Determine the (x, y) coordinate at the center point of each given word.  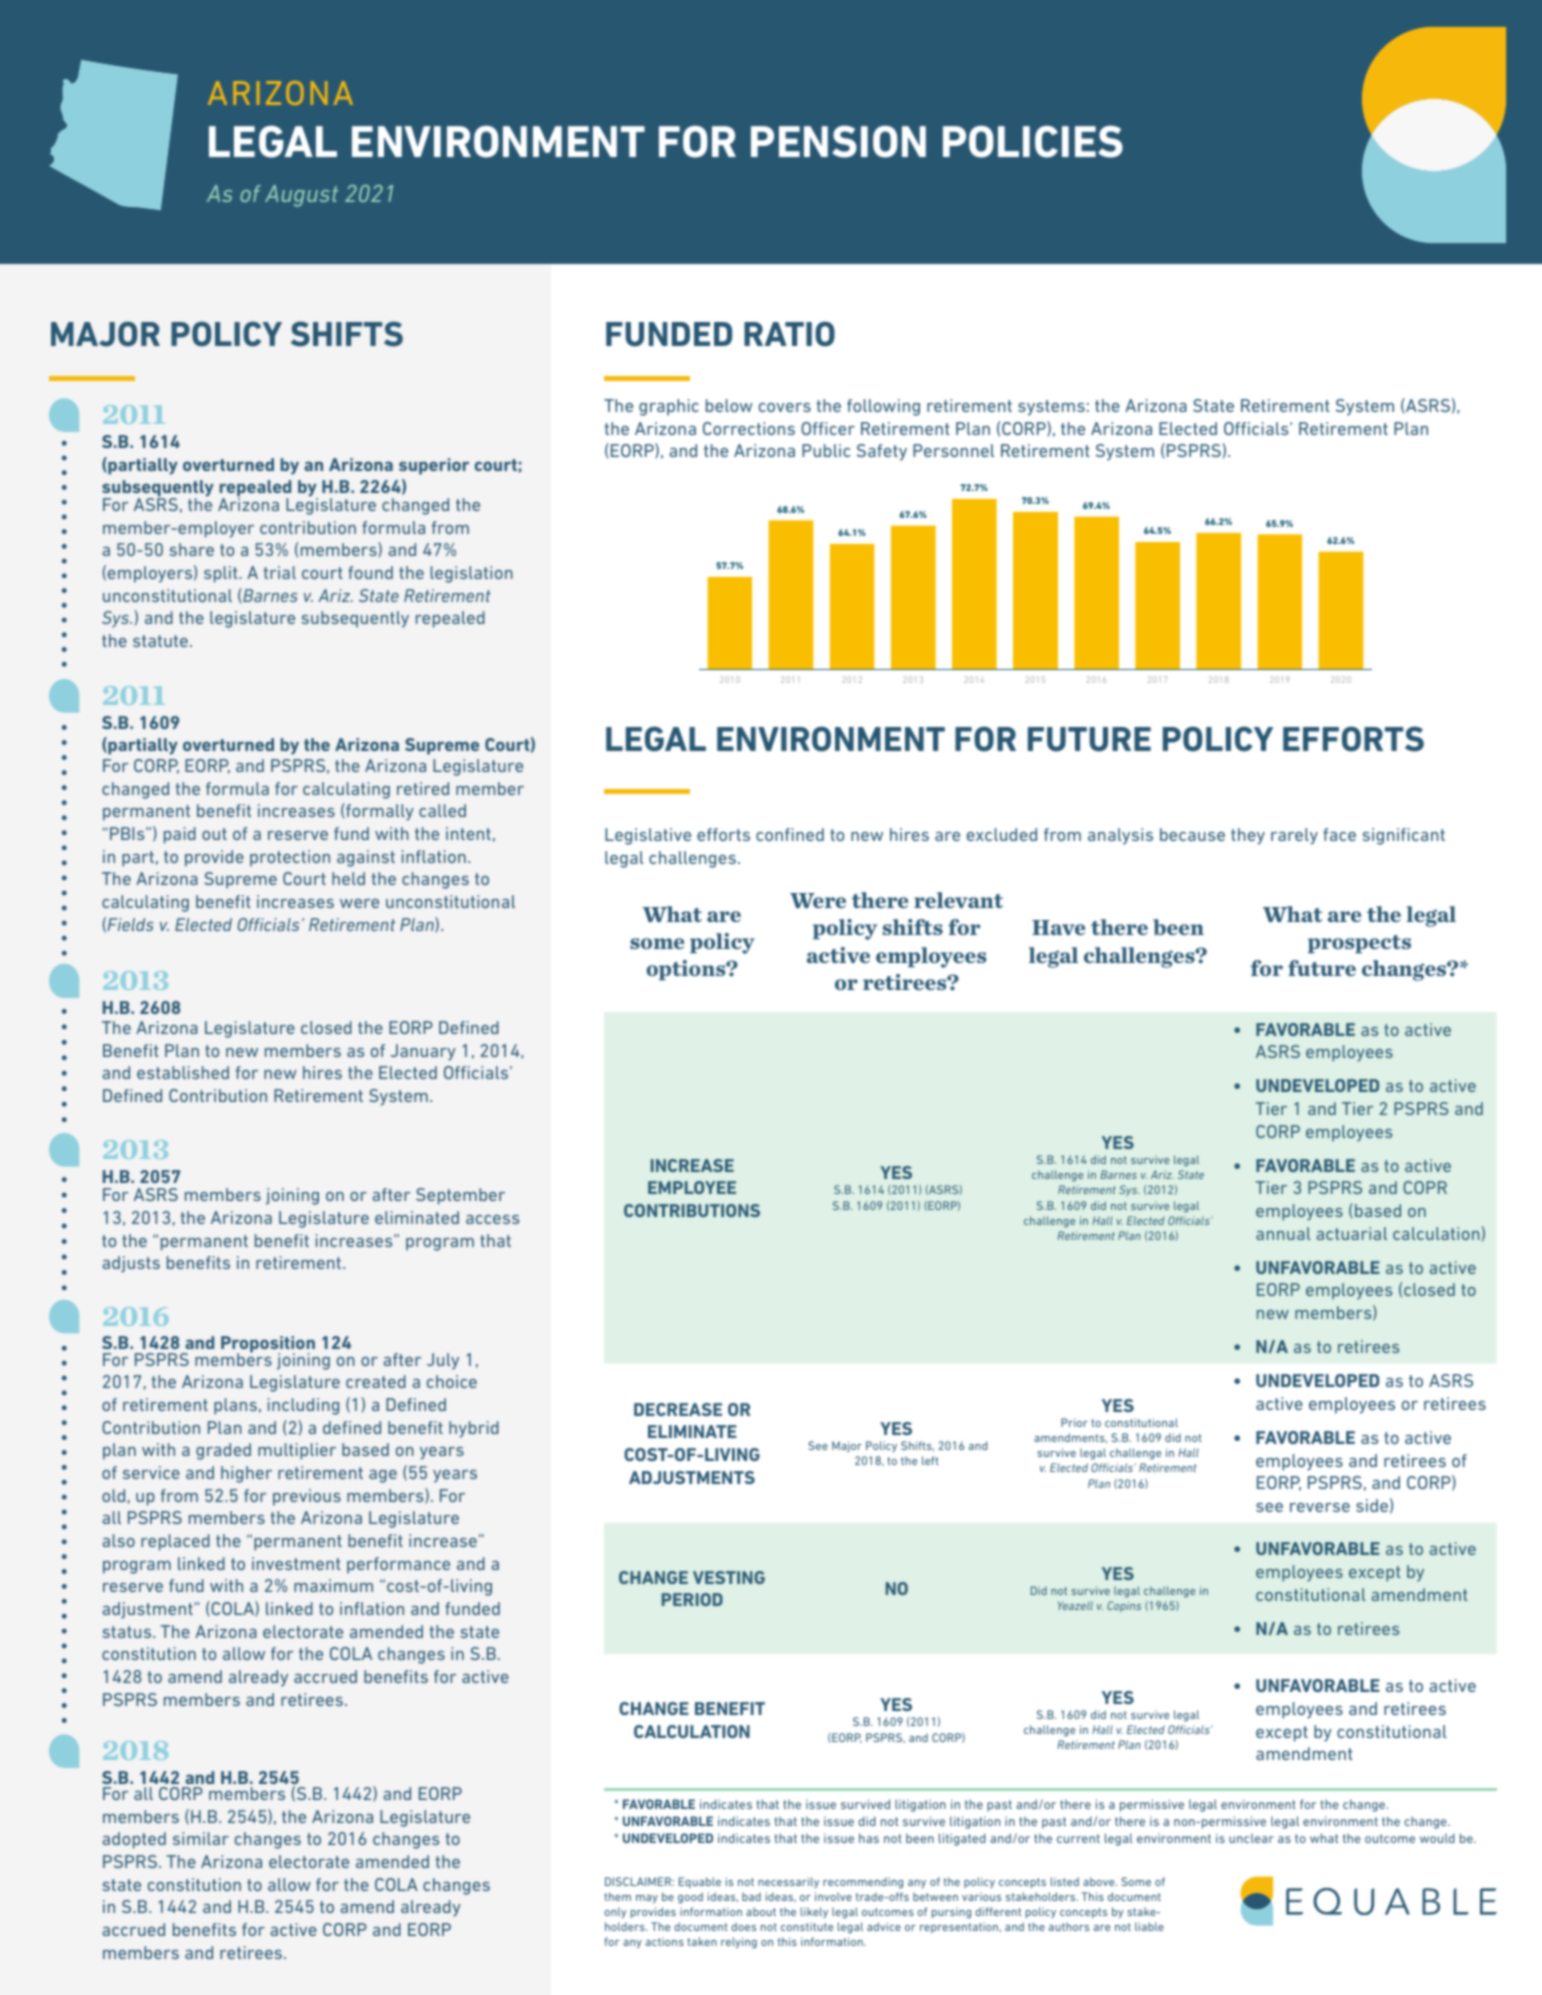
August (301, 196)
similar (201, 1838)
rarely (1294, 836)
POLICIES (1033, 141)
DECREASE (678, 1409)
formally (379, 812)
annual (1283, 1233)
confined (790, 834)
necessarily (788, 1882)
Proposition (268, 1346)
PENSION (838, 141)
